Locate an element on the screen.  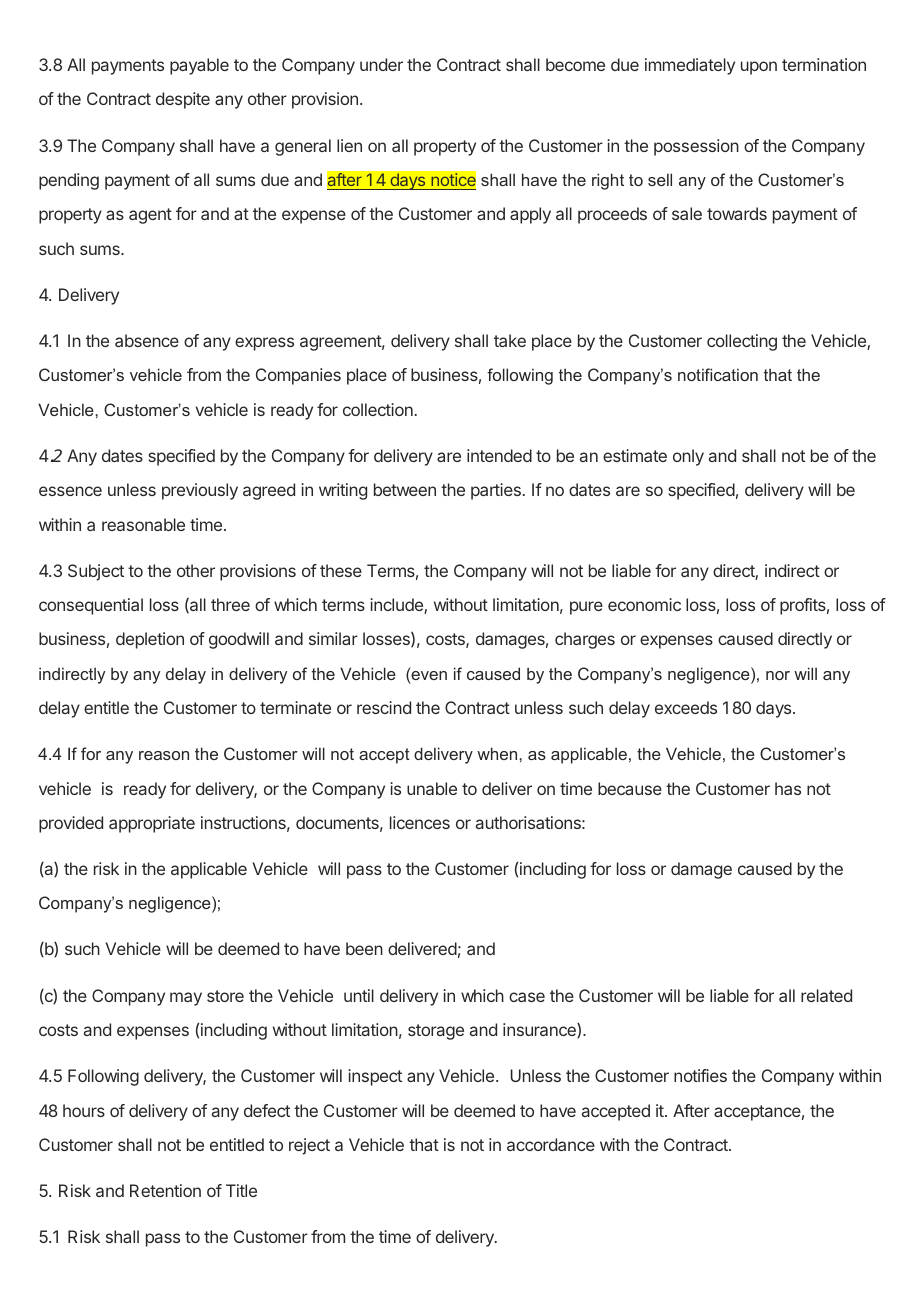
Retention is located at coordinates (165, 1190).
